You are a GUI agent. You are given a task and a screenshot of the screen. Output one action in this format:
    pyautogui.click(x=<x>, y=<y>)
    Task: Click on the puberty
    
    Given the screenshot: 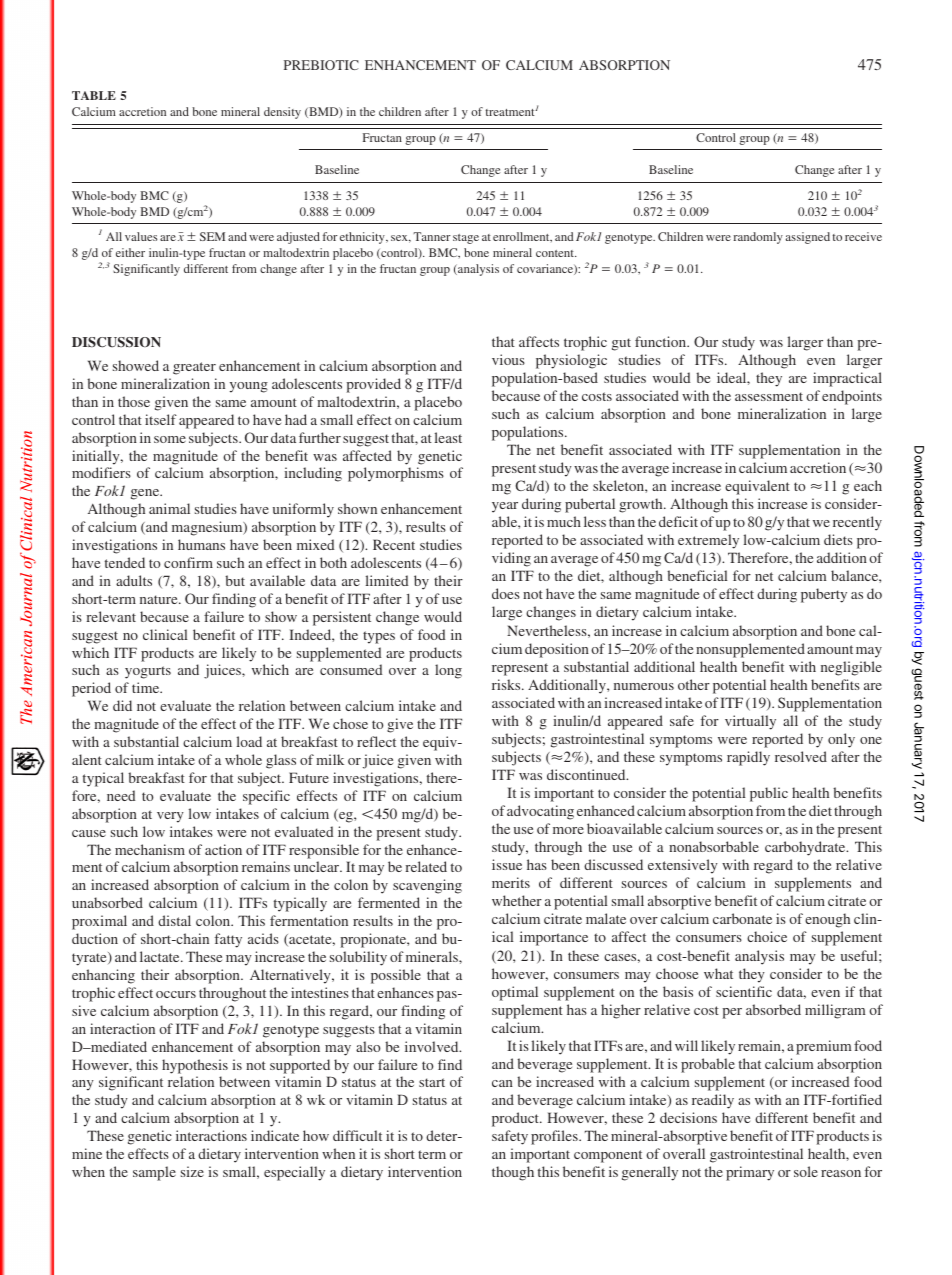 What is the action you would take?
    pyautogui.click(x=824, y=595)
